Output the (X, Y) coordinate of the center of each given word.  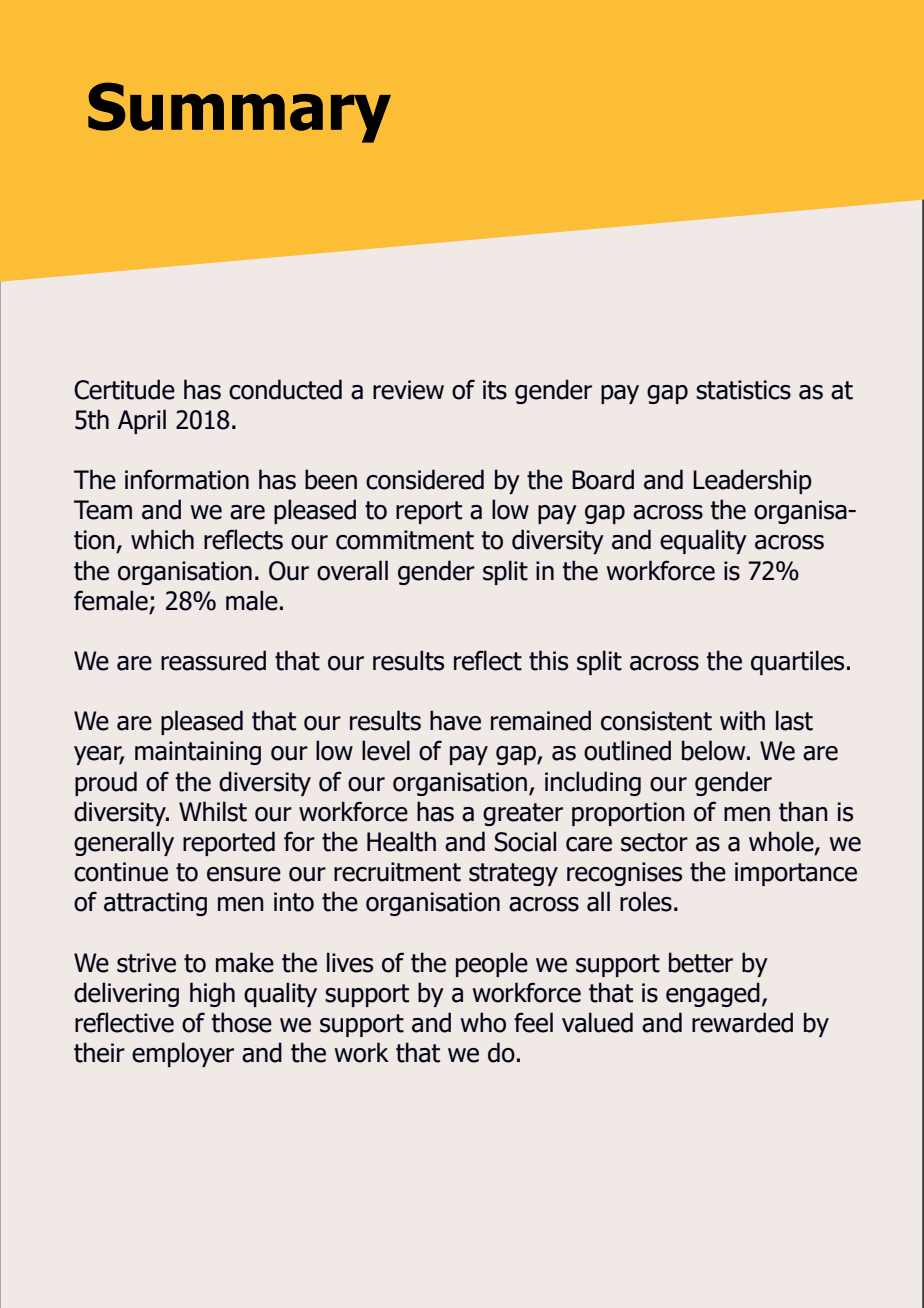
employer (183, 1054)
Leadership (752, 481)
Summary (239, 112)
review (408, 390)
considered (425, 479)
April (142, 421)
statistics (743, 390)
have (455, 720)
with (742, 720)
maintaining (198, 753)
